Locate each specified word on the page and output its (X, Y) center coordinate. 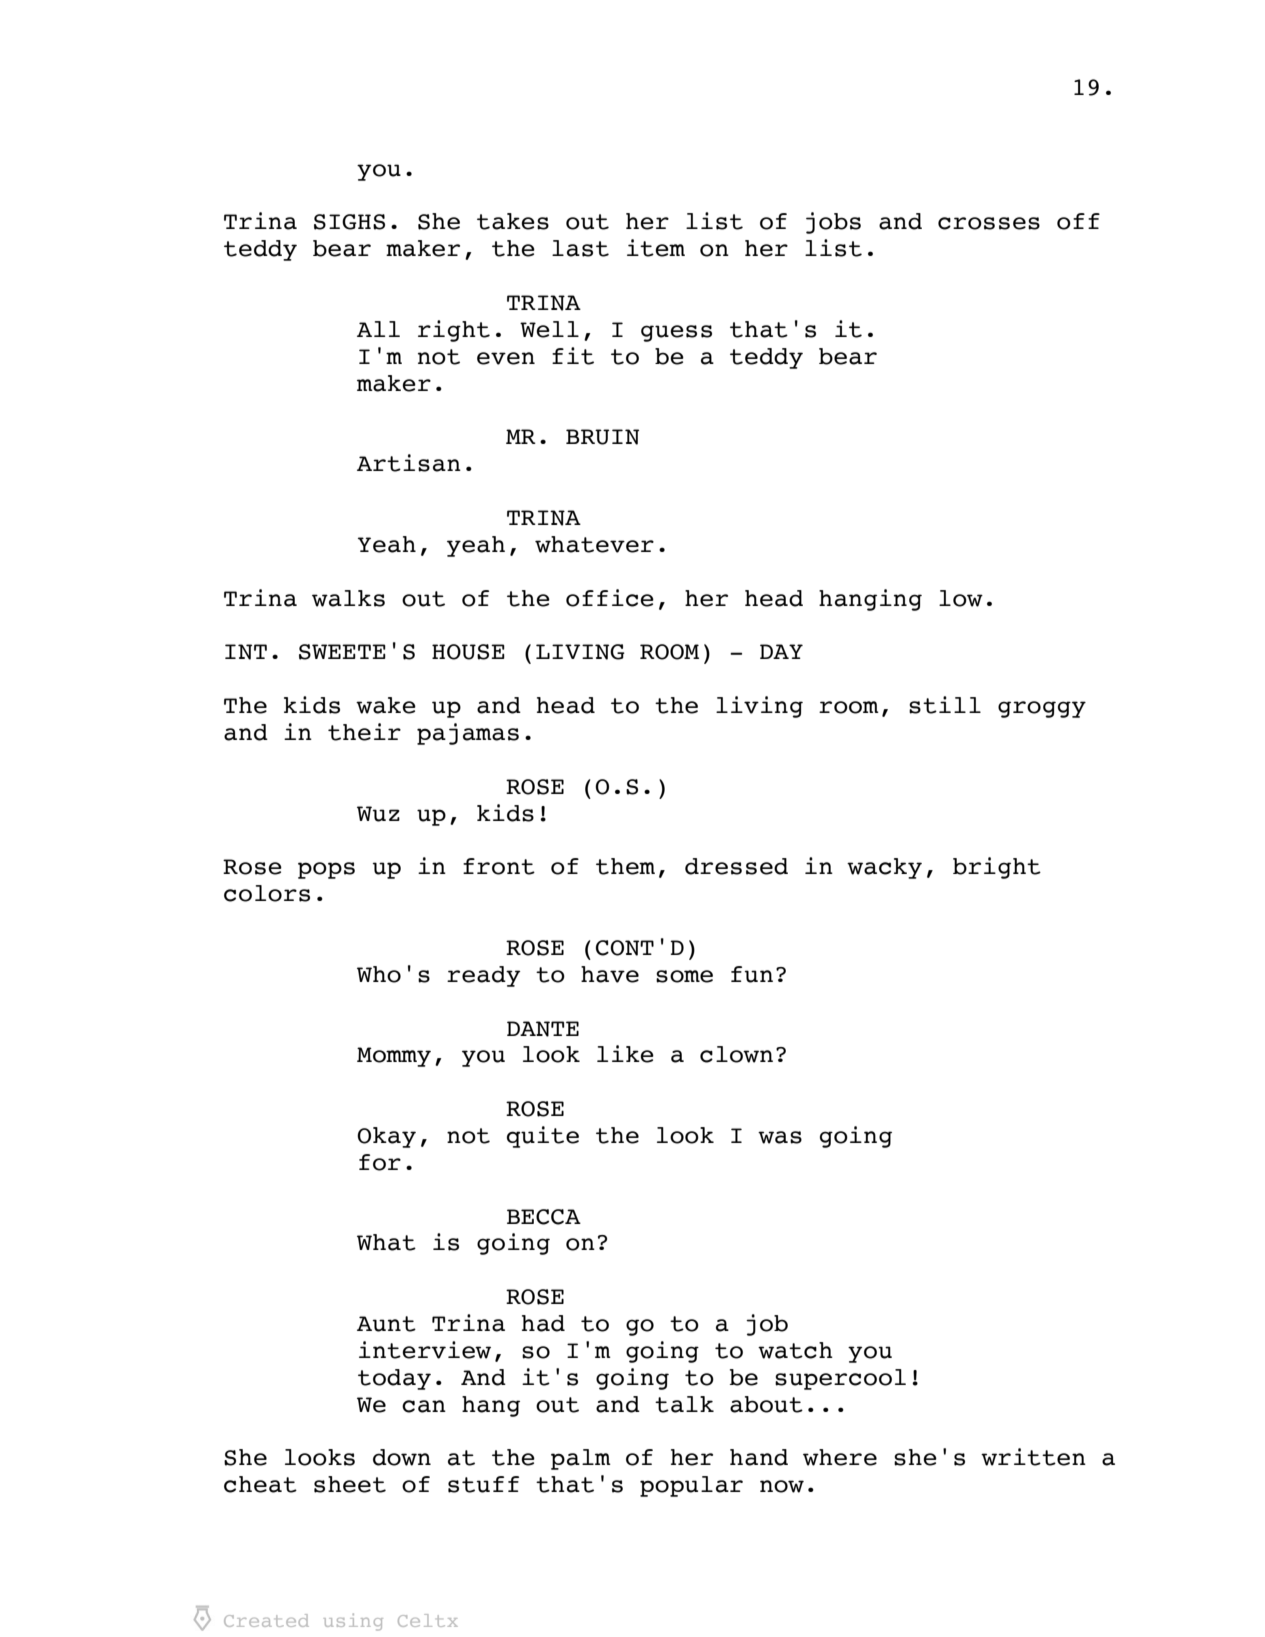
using (353, 1622)
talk (684, 1404)
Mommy (394, 1057)
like (625, 1054)
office (610, 598)
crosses (989, 223)
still (945, 705)
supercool (840, 1379)
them (625, 866)
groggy (1042, 709)
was (780, 1137)
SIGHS (349, 222)
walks (348, 598)
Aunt (386, 1324)
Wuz (378, 814)
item (656, 248)
